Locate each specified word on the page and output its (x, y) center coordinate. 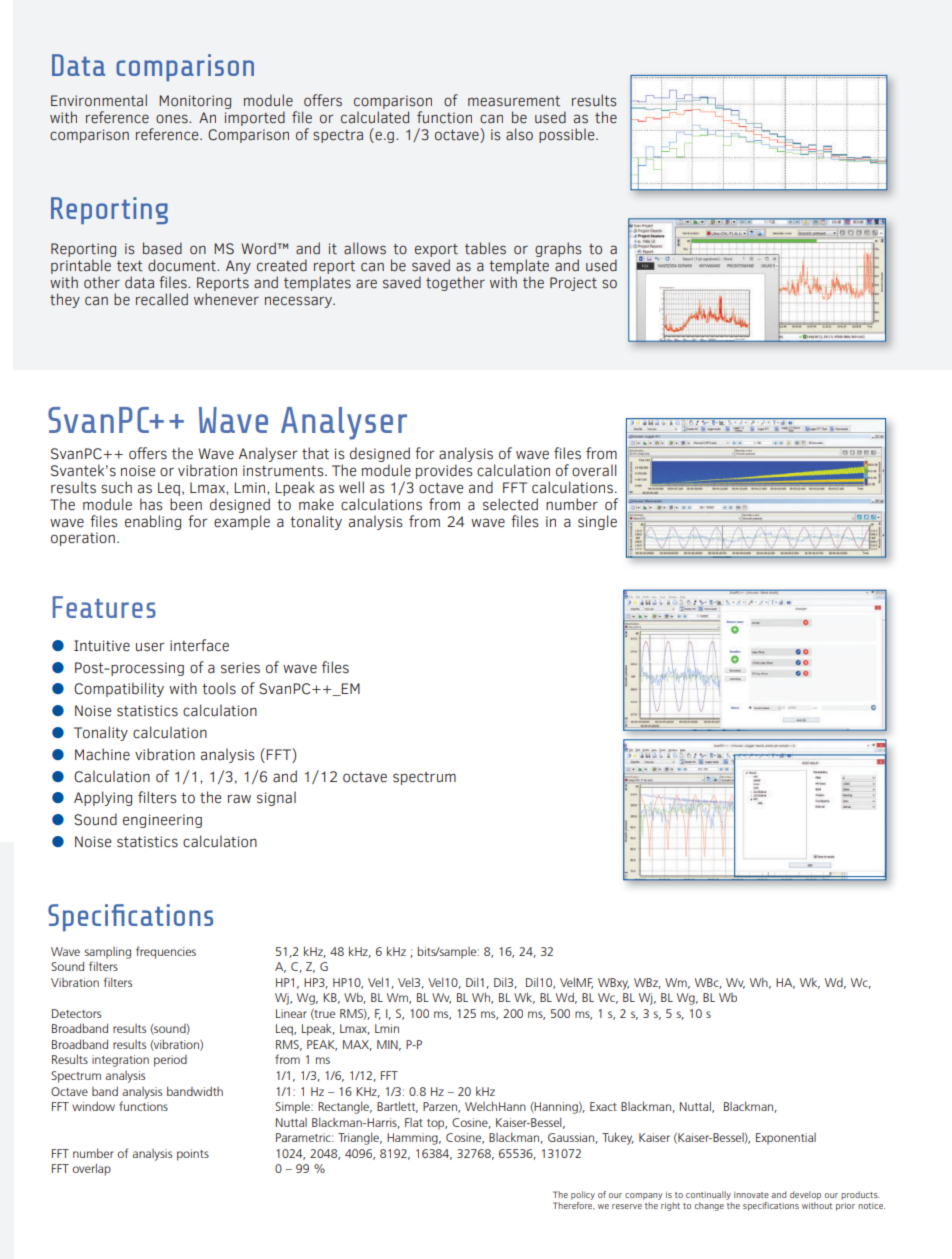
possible (568, 135)
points (193, 1155)
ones (173, 119)
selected (510, 504)
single (597, 522)
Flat (414, 1122)
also (519, 134)
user (150, 647)
